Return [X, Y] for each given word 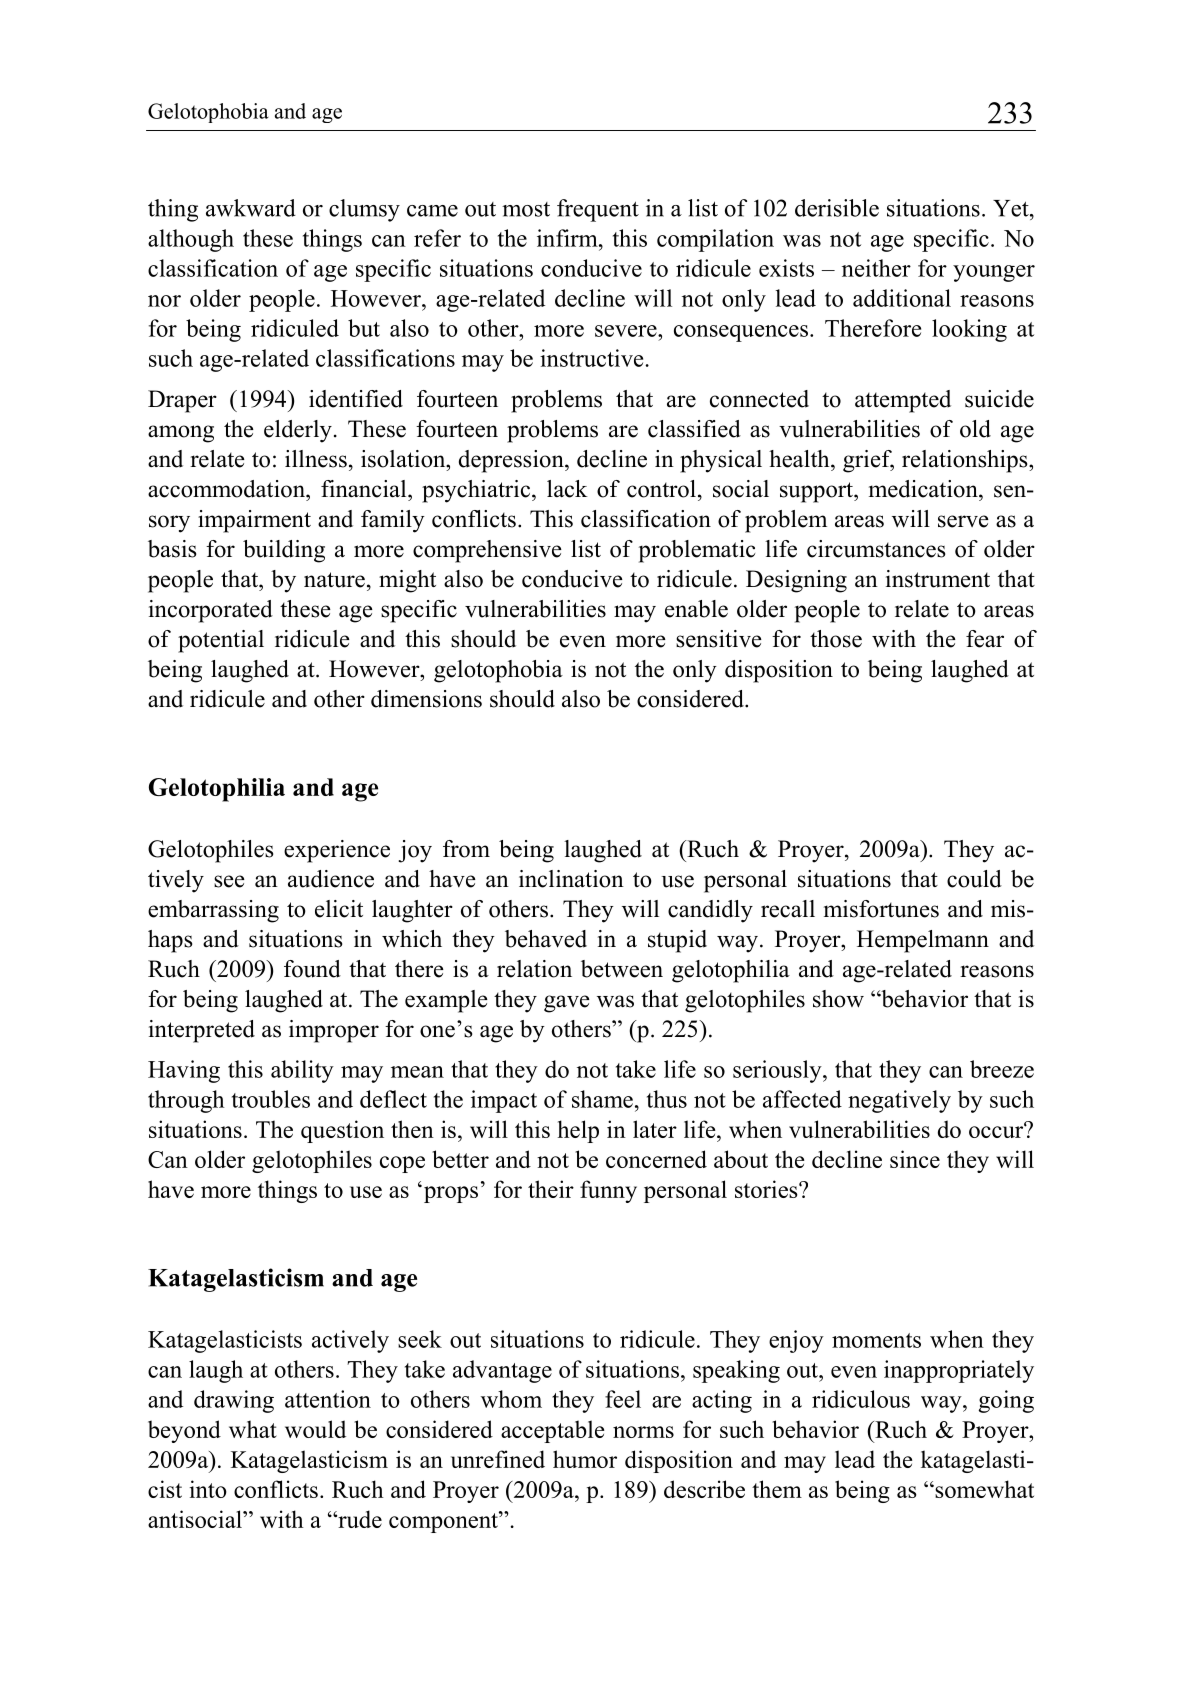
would [315, 1429]
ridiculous [861, 1399]
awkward [251, 208]
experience [337, 851]
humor [585, 1459]
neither [876, 268]
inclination [571, 879]
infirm [568, 238]
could [974, 879]
